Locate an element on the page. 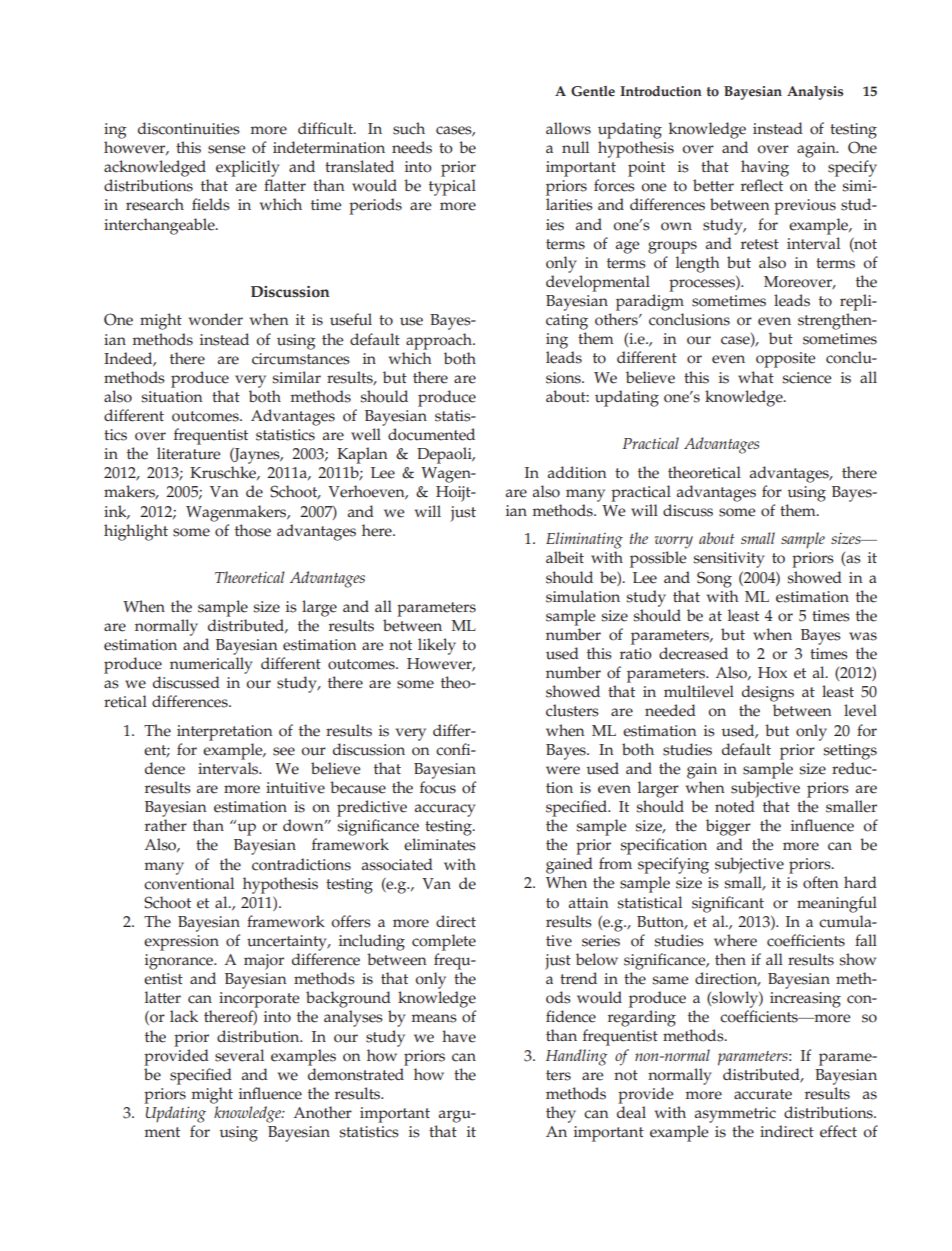 The image size is (952, 1251). literature is located at coordinates (189, 453).
